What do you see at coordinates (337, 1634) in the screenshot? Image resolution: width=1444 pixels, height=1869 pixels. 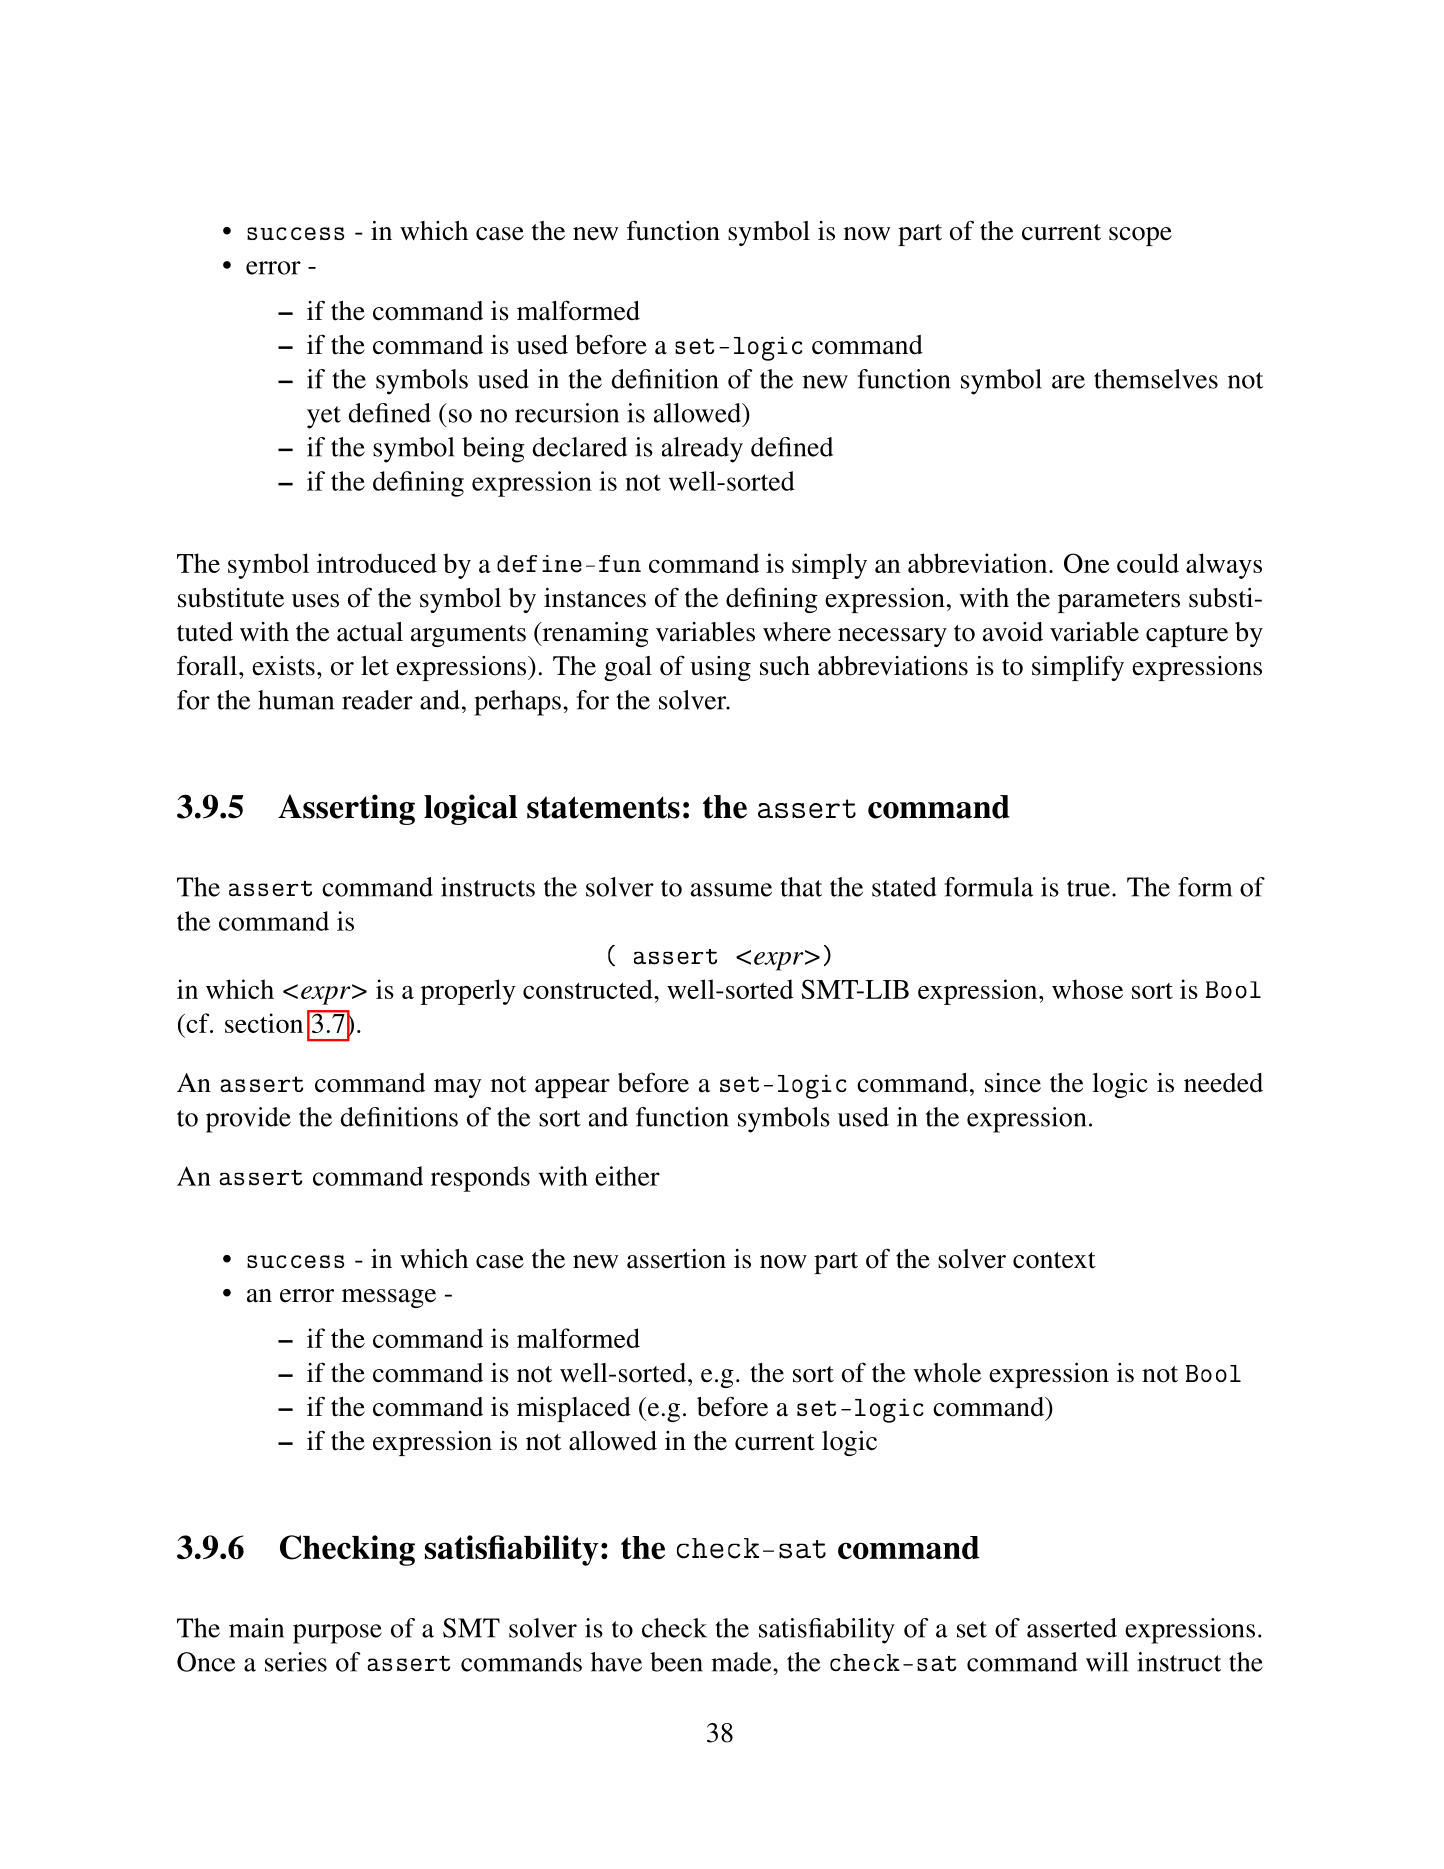 I see `purpose` at bounding box center [337, 1634].
